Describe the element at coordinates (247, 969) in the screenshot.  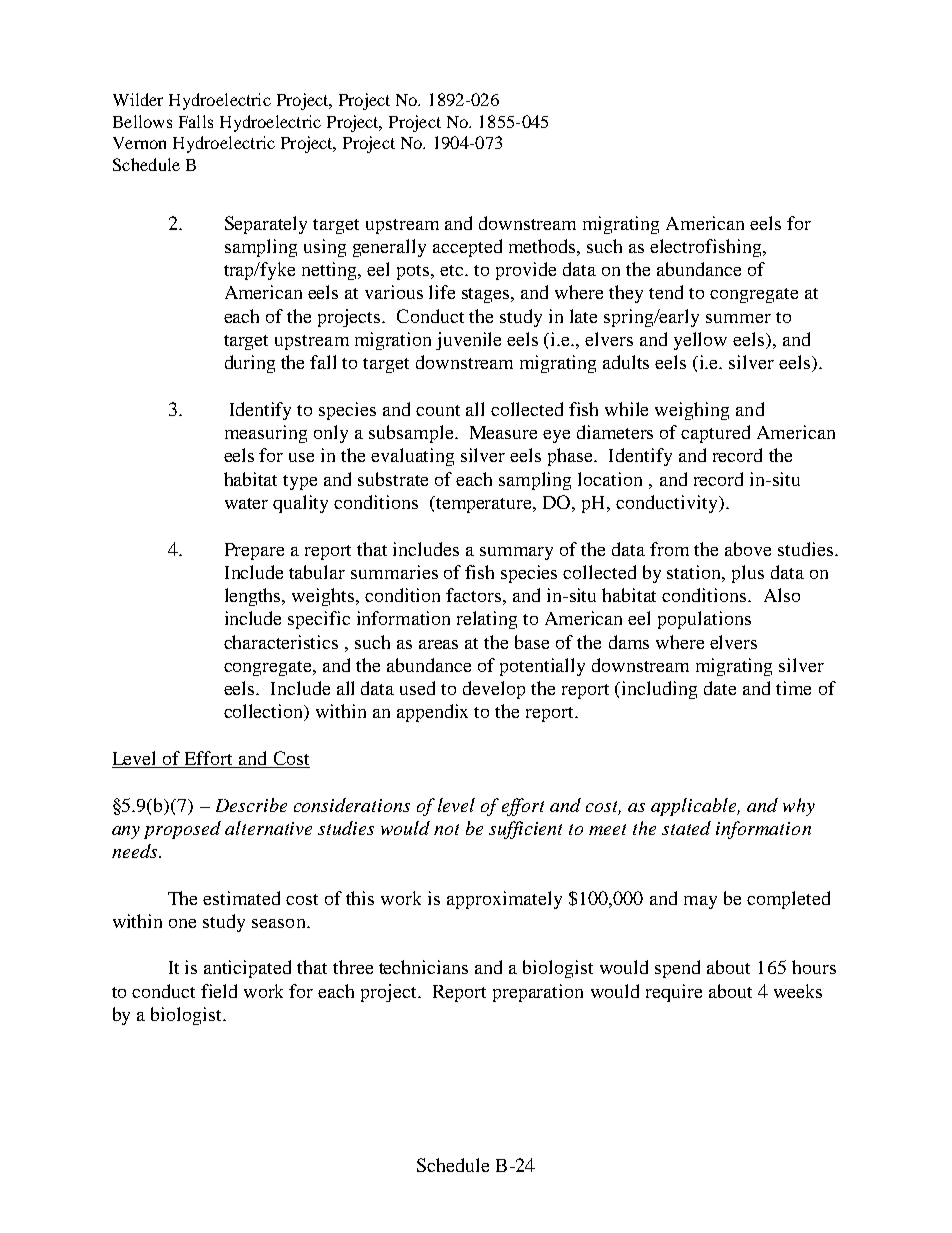
I see `anticipated` at that location.
